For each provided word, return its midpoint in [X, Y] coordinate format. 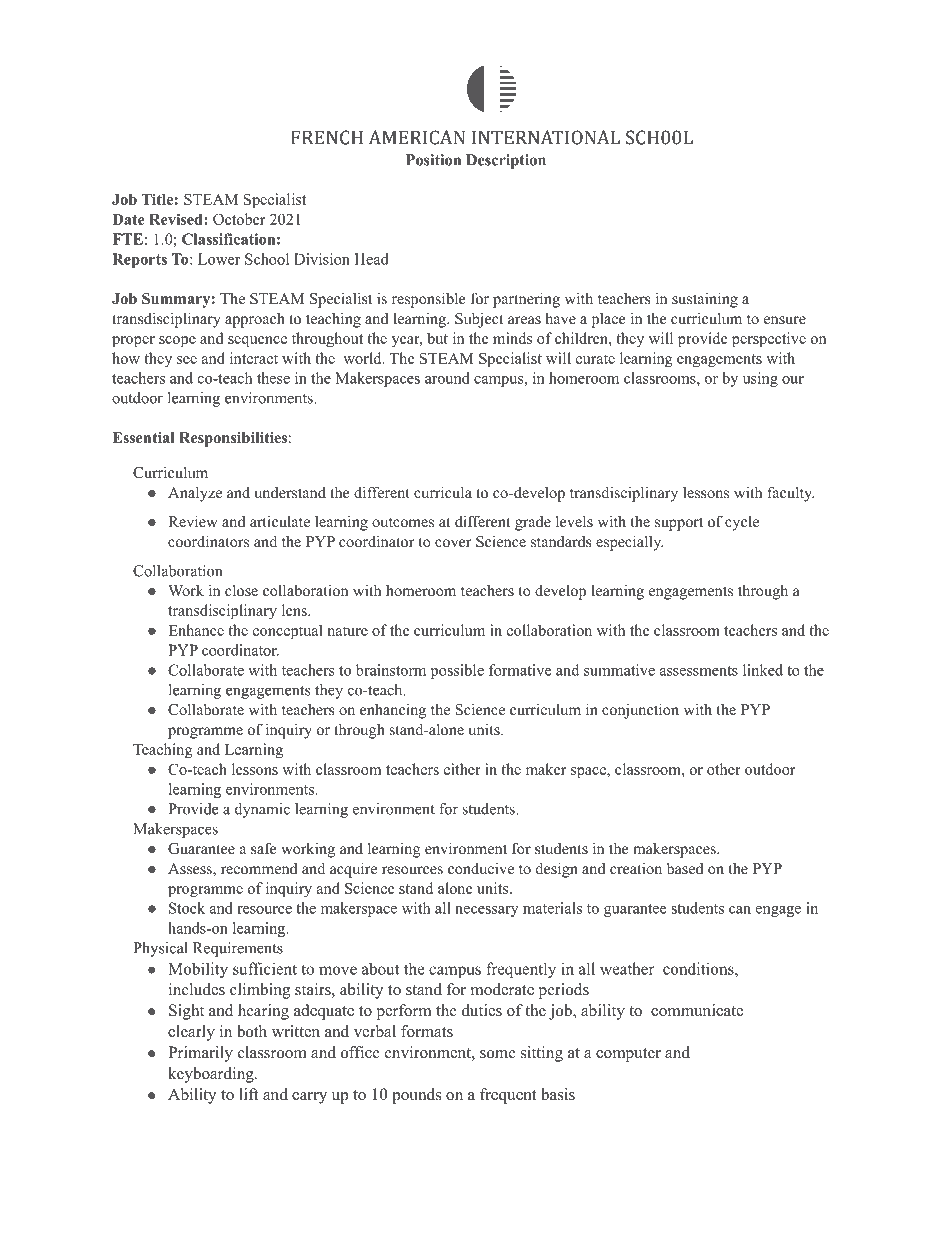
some [498, 1054]
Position [433, 160]
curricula [443, 492]
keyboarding [212, 1075]
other [724, 769]
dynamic [262, 810]
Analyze [195, 494]
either [462, 769]
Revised [177, 219]
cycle [742, 523]
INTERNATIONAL [546, 137]
